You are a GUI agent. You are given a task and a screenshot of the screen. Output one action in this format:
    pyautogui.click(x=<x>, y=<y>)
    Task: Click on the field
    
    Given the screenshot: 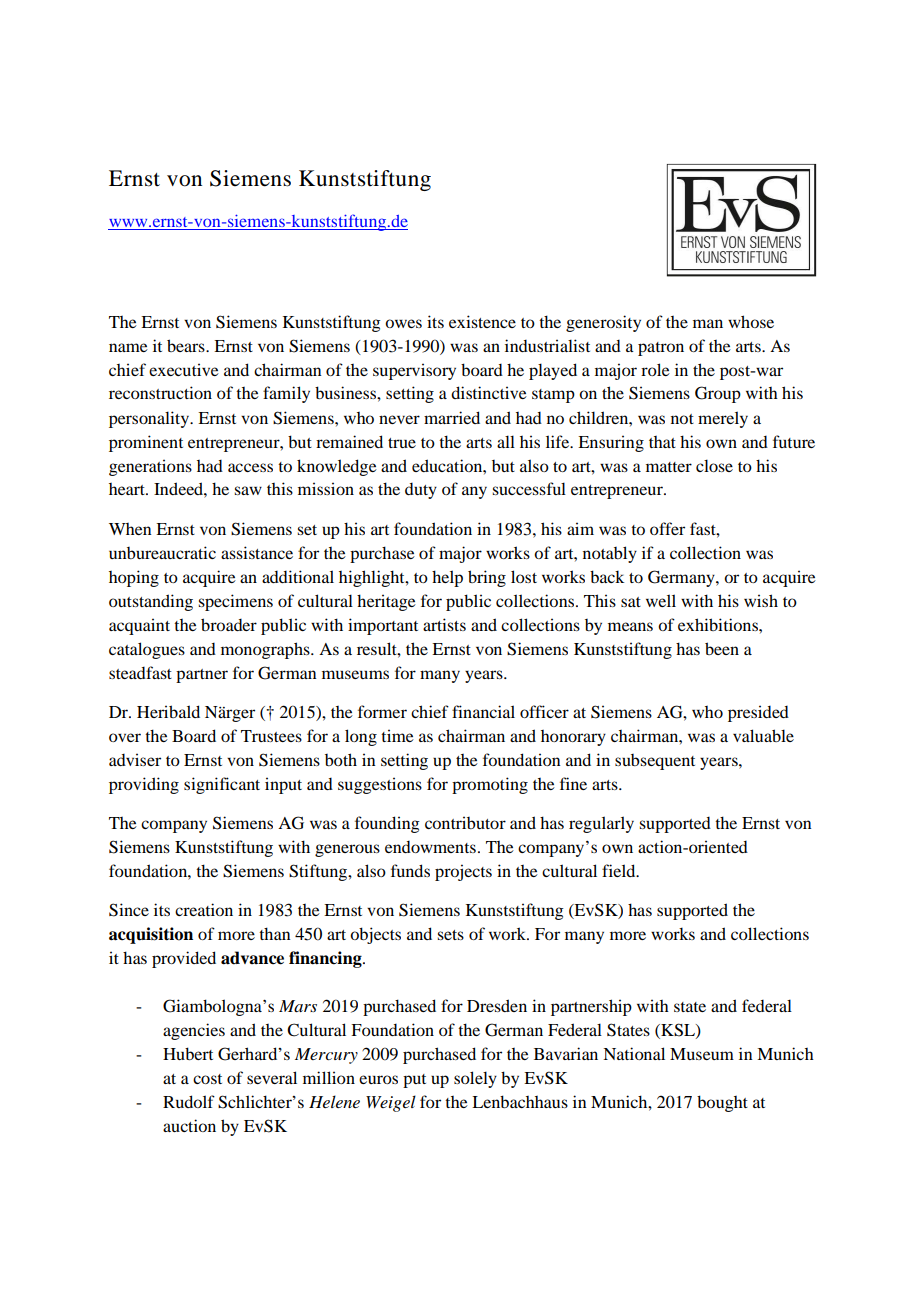 What is the action you would take?
    pyautogui.click(x=620, y=870)
